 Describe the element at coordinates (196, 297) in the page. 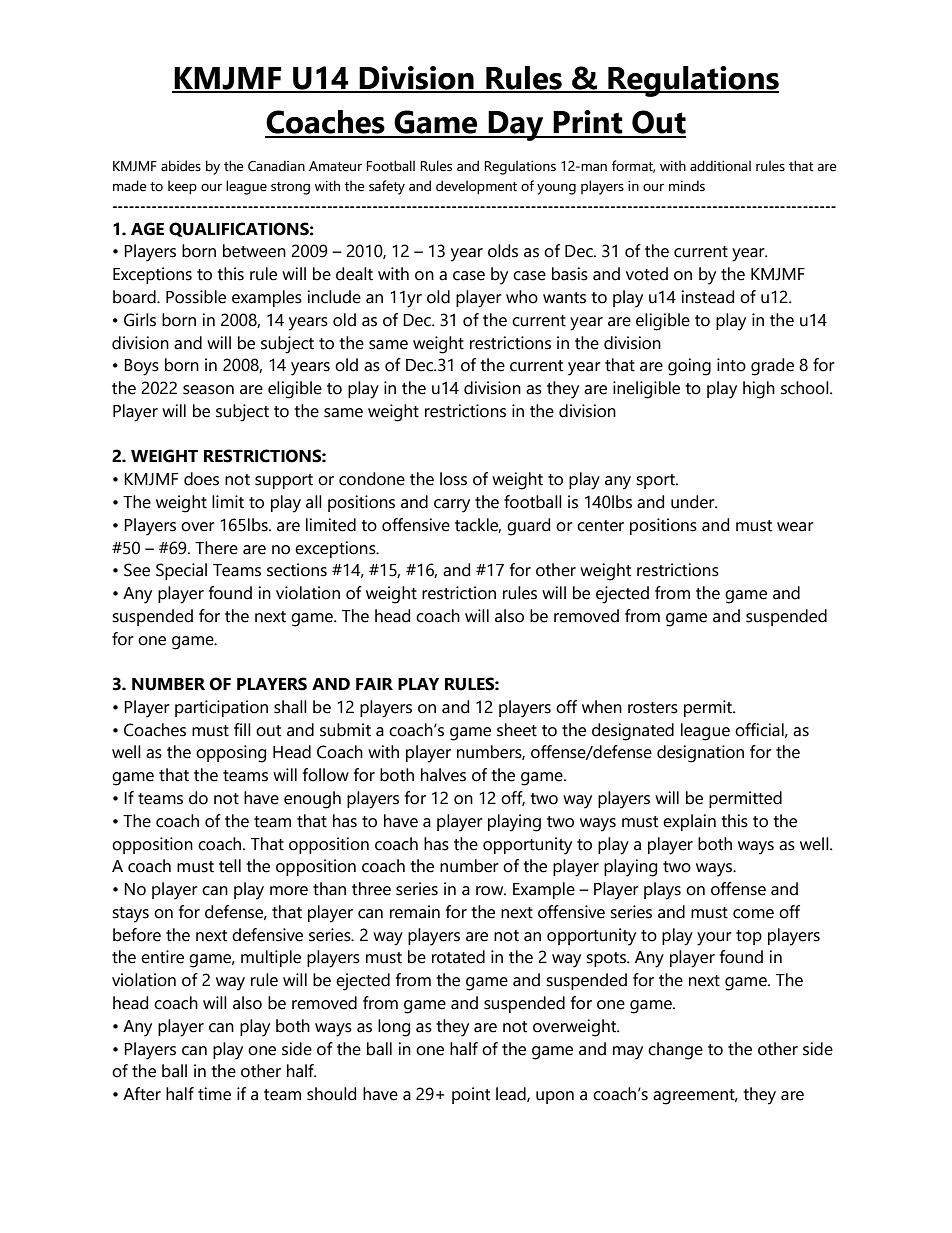

I see `Possible` at that location.
